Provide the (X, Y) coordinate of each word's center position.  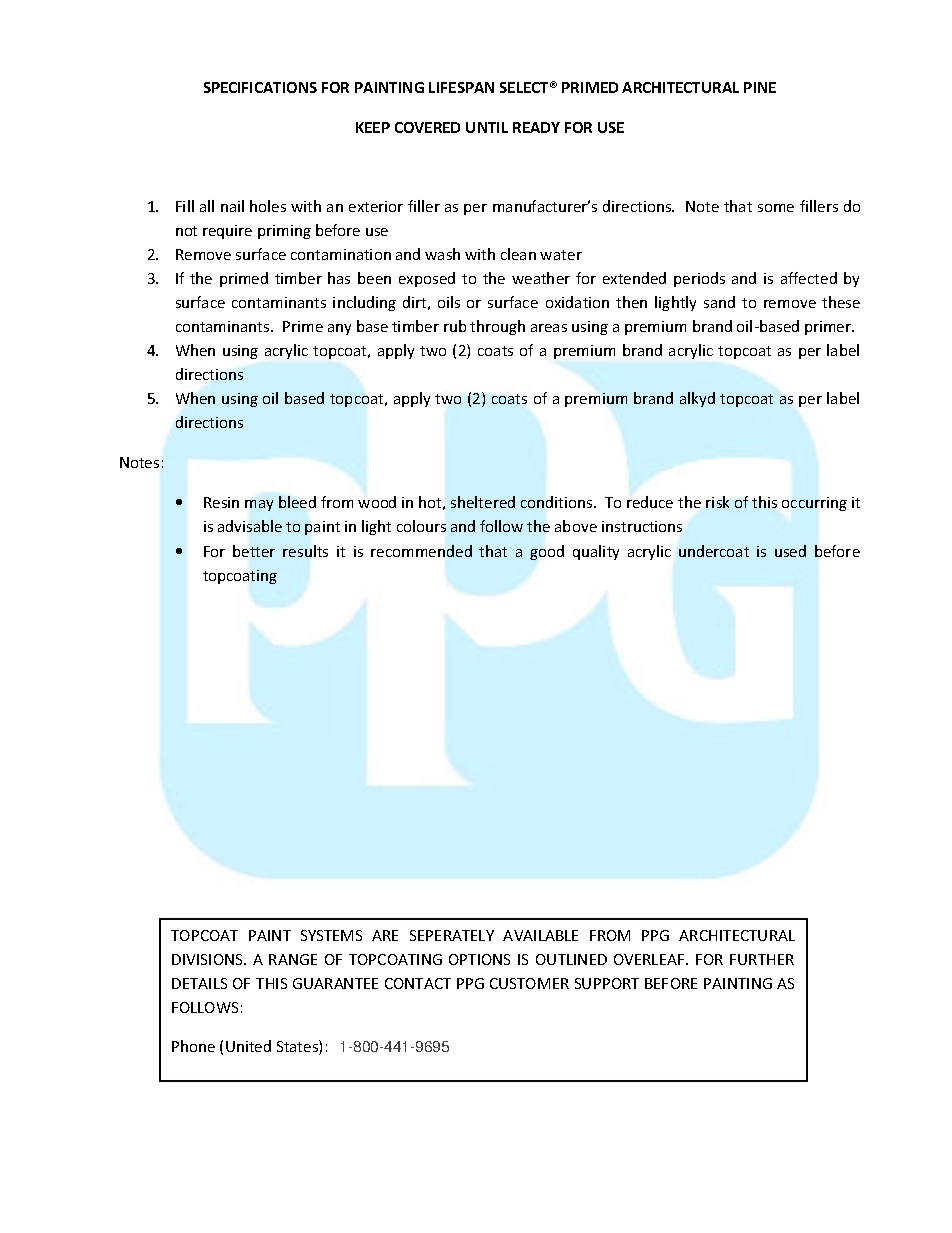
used (790, 551)
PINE (760, 87)
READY (536, 127)
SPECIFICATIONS (260, 87)
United (248, 1046)
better (254, 551)
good (547, 552)
